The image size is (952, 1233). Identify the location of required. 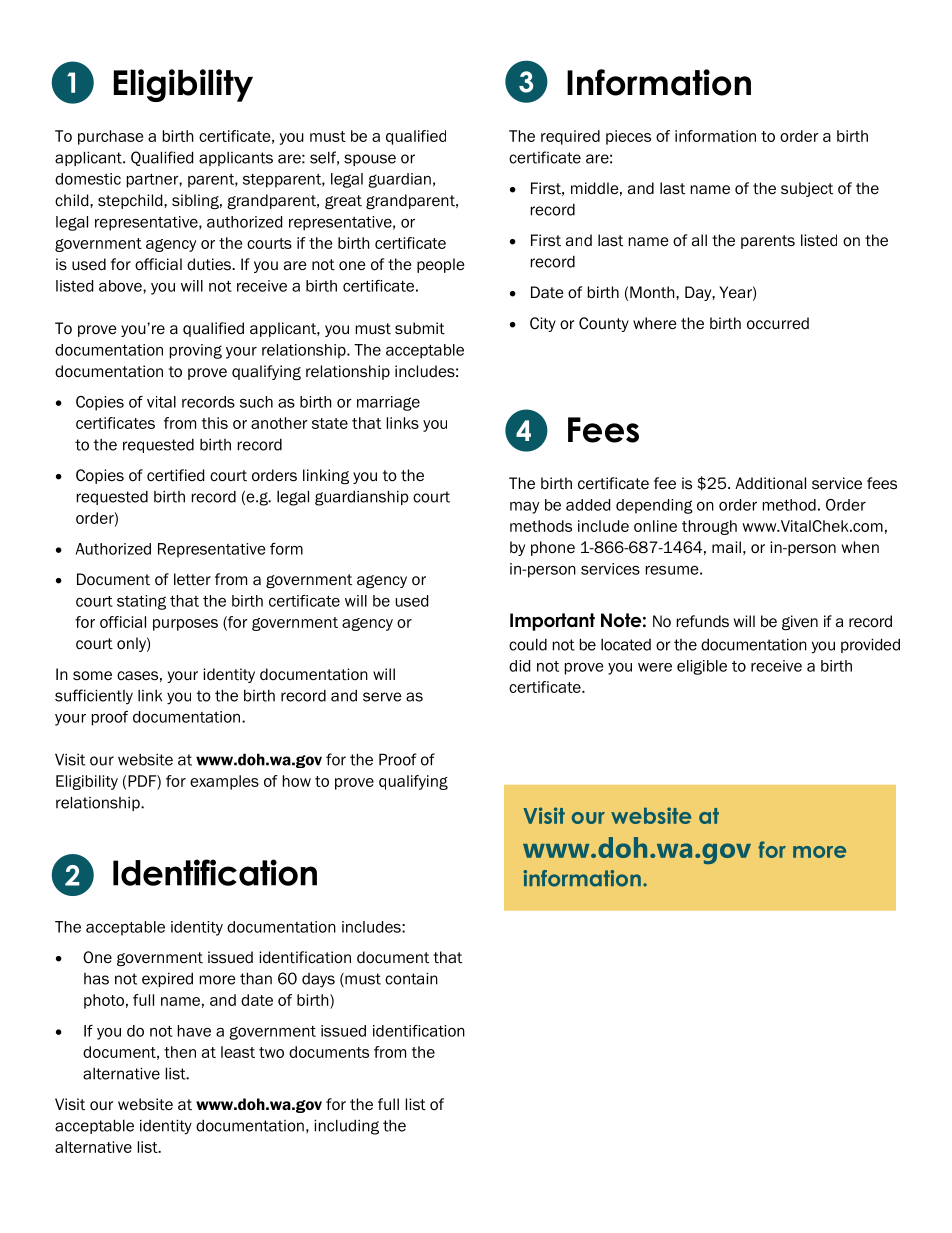
(570, 137).
